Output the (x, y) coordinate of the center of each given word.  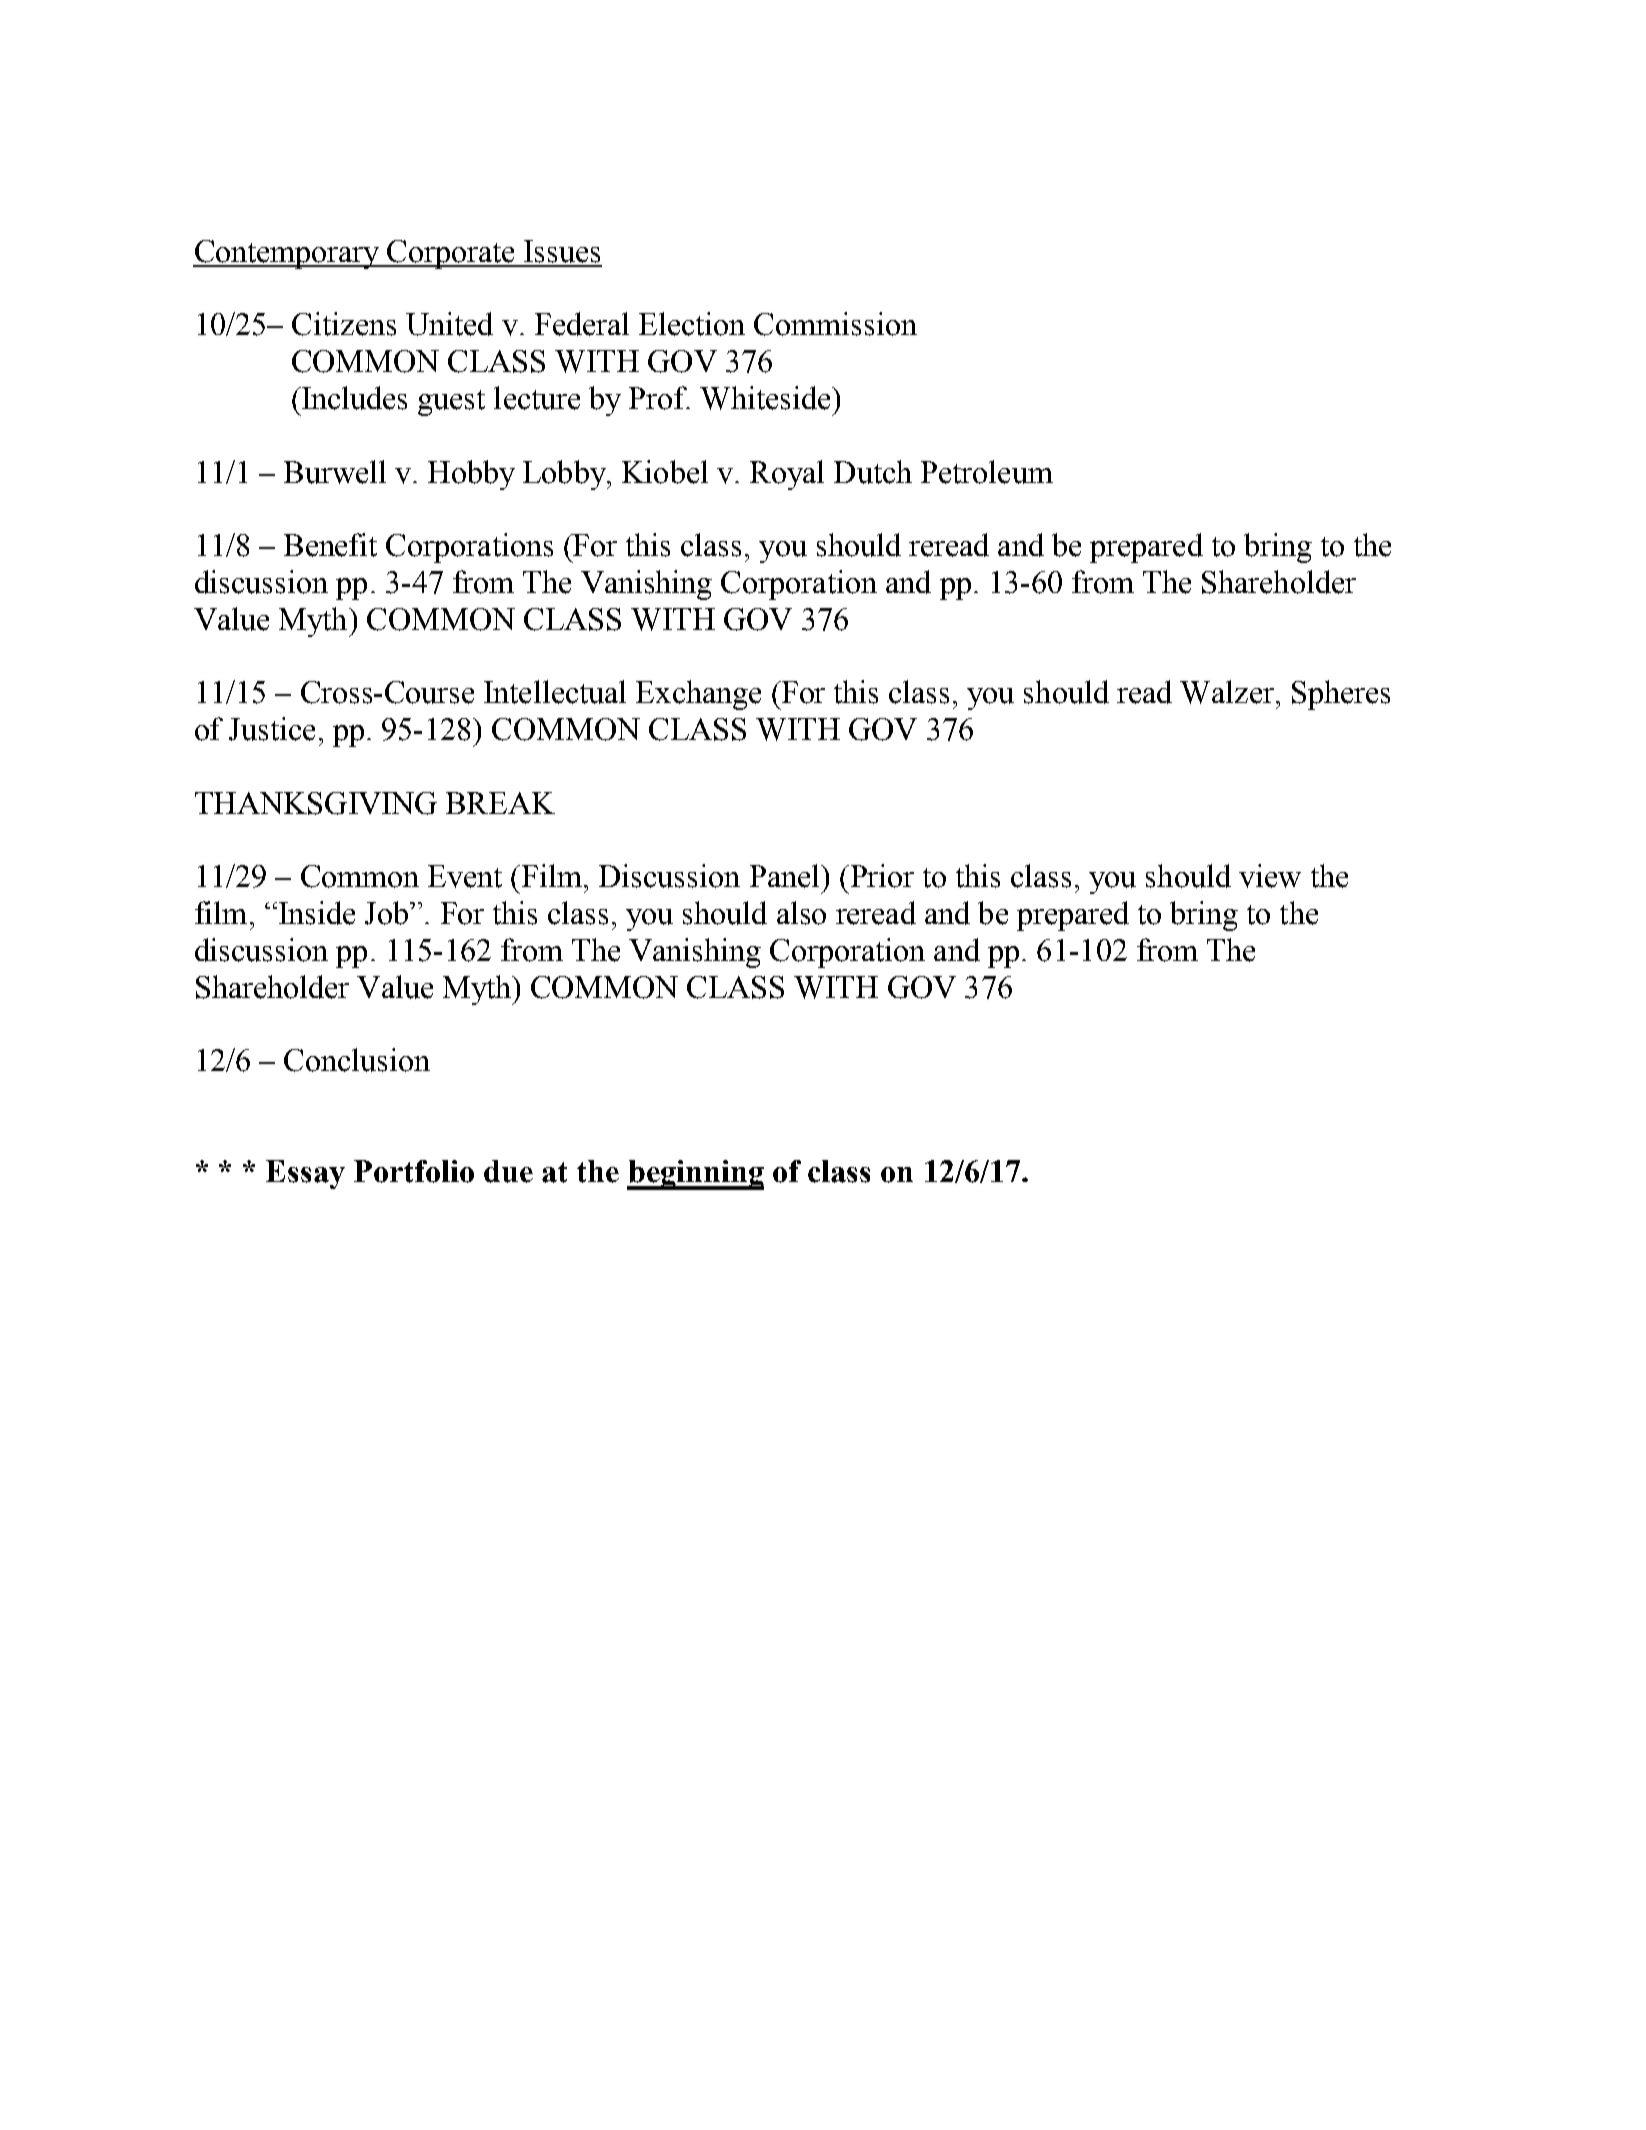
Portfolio (414, 1171)
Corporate (451, 254)
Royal (787, 475)
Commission (835, 324)
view (1270, 876)
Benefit (330, 545)
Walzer (1227, 692)
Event (465, 876)
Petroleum (987, 472)
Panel (786, 876)
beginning (695, 1175)
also (801, 913)
